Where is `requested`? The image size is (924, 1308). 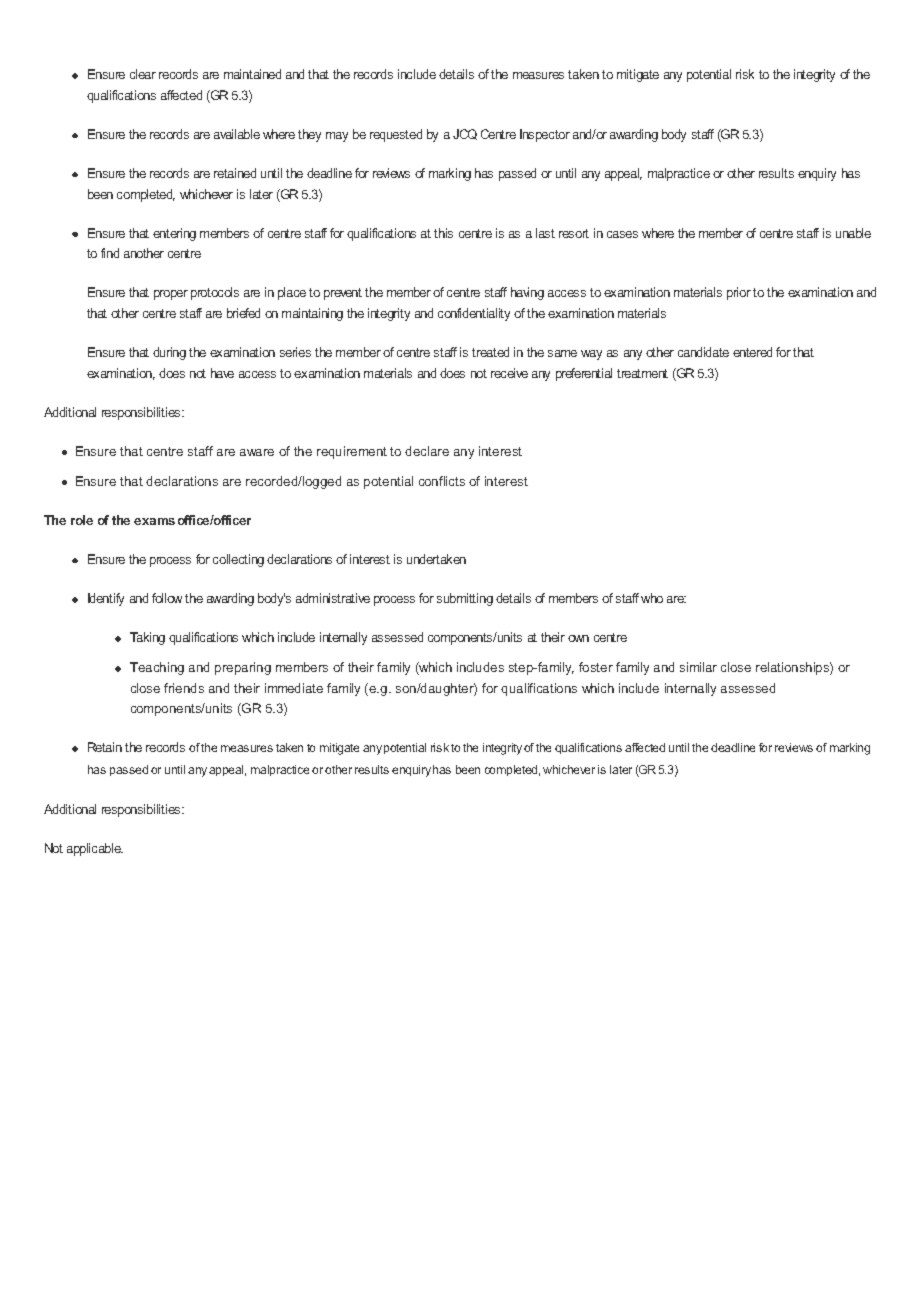
requested is located at coordinates (396, 135).
